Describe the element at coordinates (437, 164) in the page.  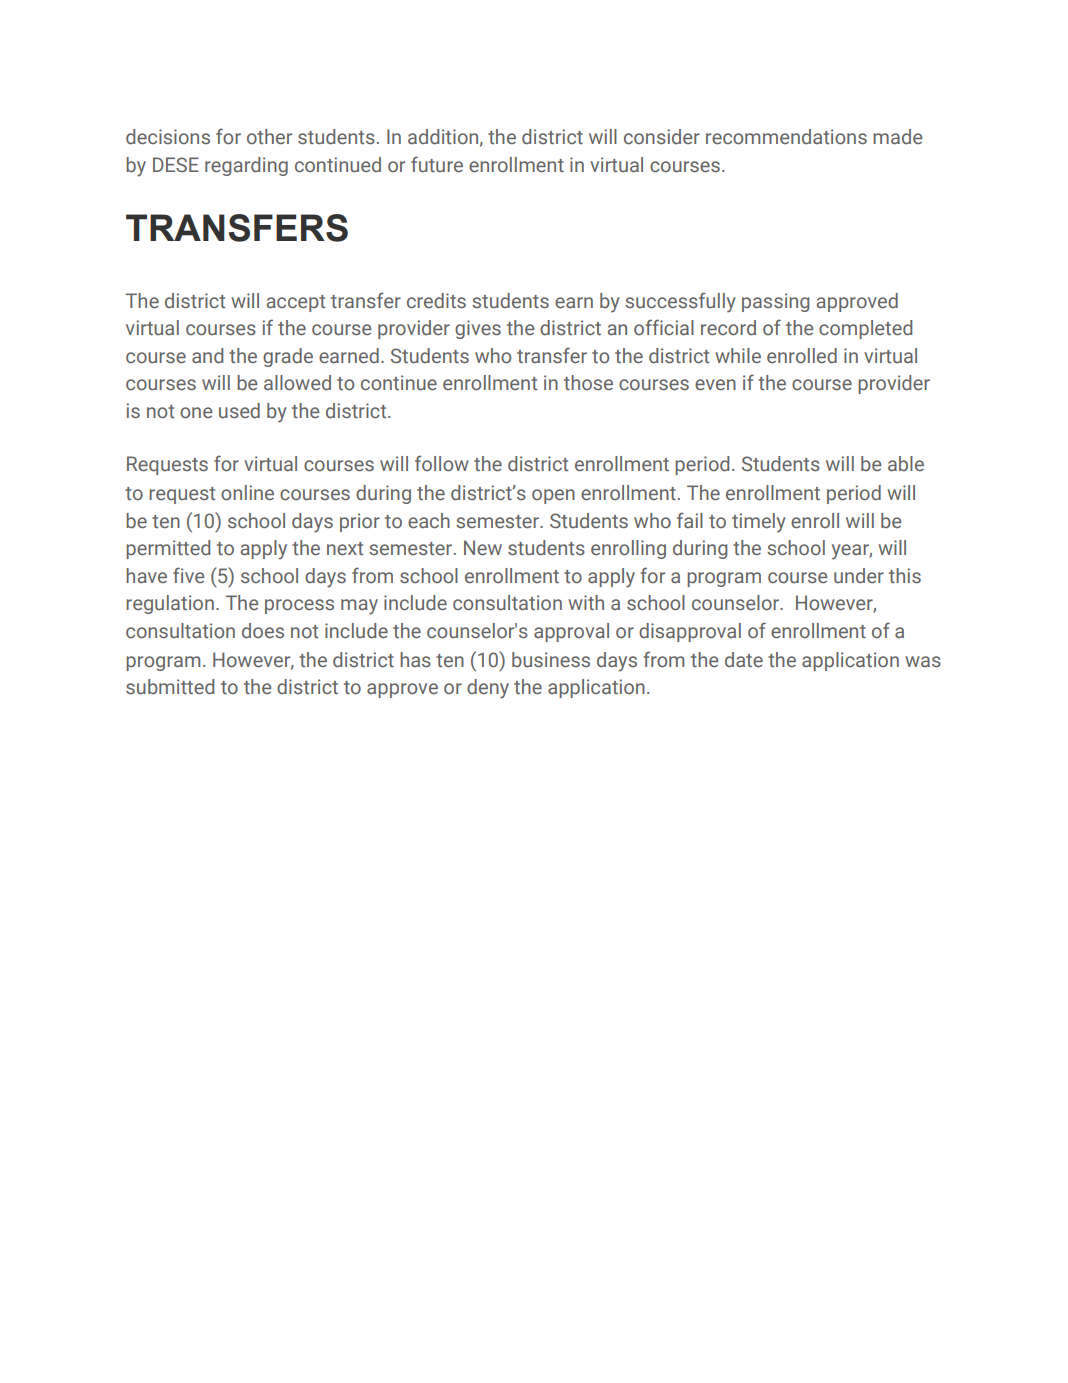
I see `future` at that location.
